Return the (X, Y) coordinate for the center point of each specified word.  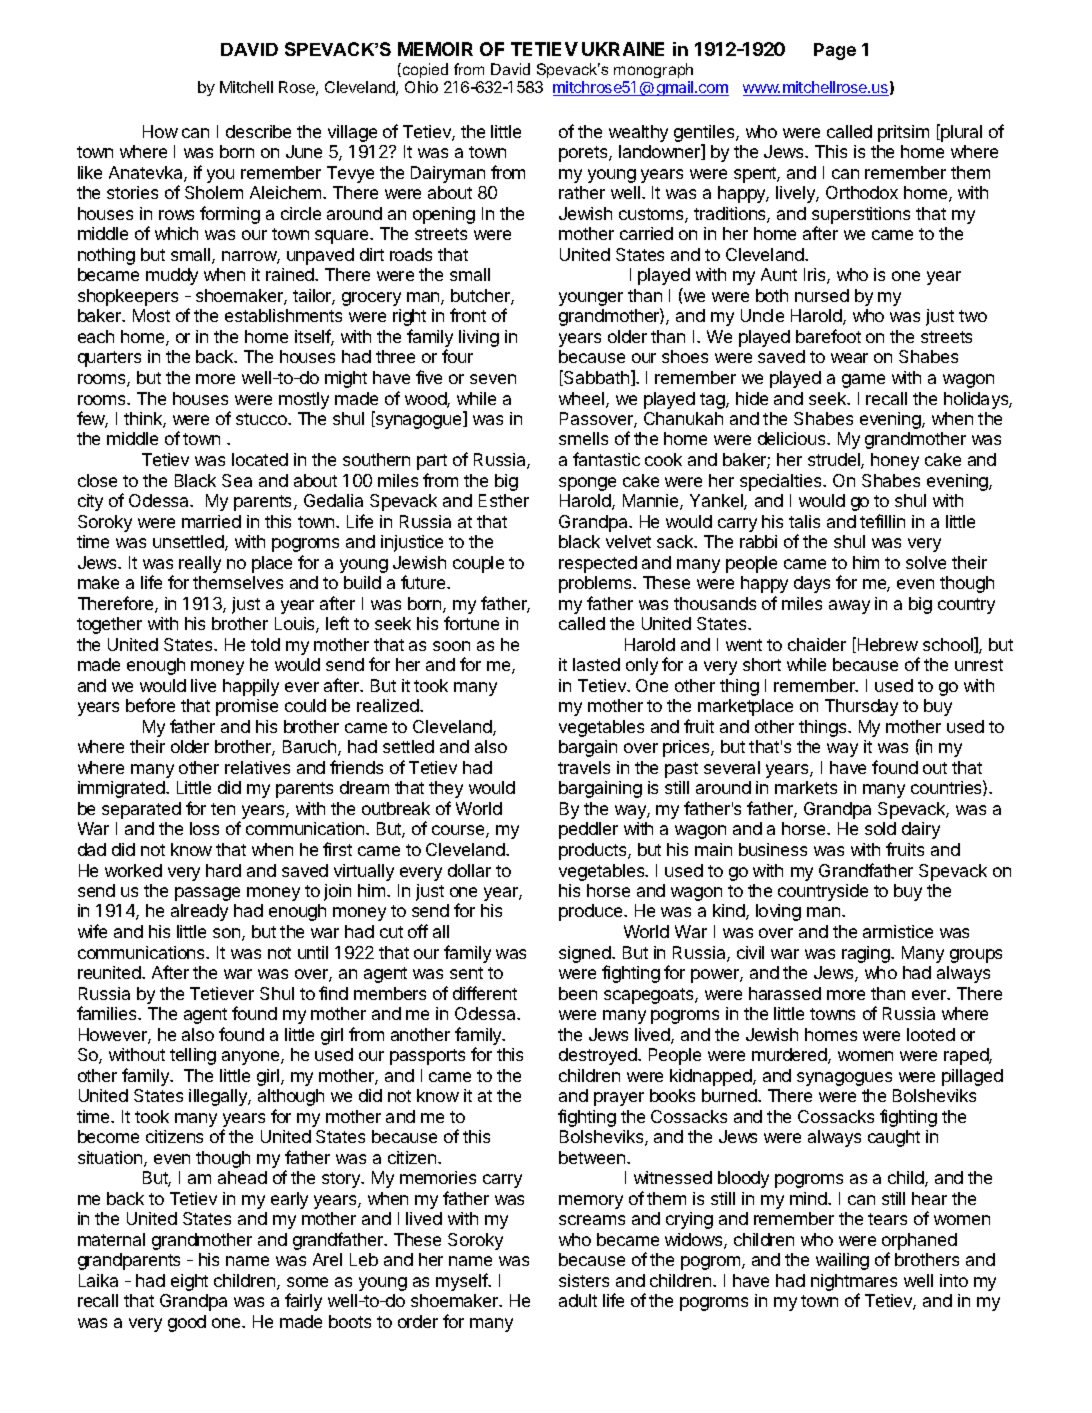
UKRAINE (623, 49)
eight (189, 1282)
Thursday (861, 707)
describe (258, 131)
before (150, 705)
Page (835, 51)
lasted (596, 664)
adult (578, 1300)
